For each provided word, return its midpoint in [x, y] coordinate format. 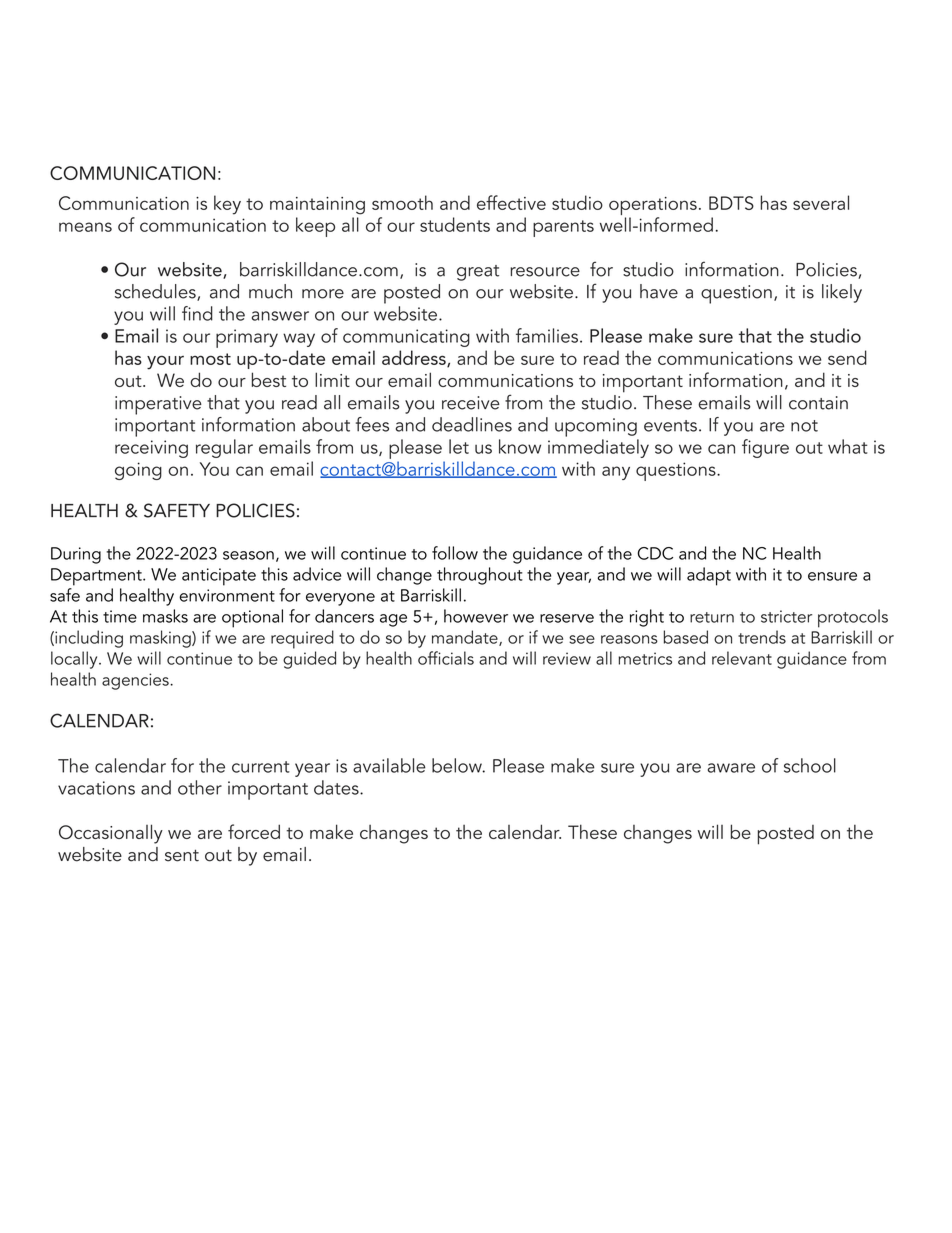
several [821, 202]
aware [731, 768]
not [804, 426]
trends [762, 637]
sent [182, 855]
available [389, 765]
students [455, 224]
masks [165, 616]
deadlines [472, 424]
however [476, 616]
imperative [158, 405]
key [227, 205]
